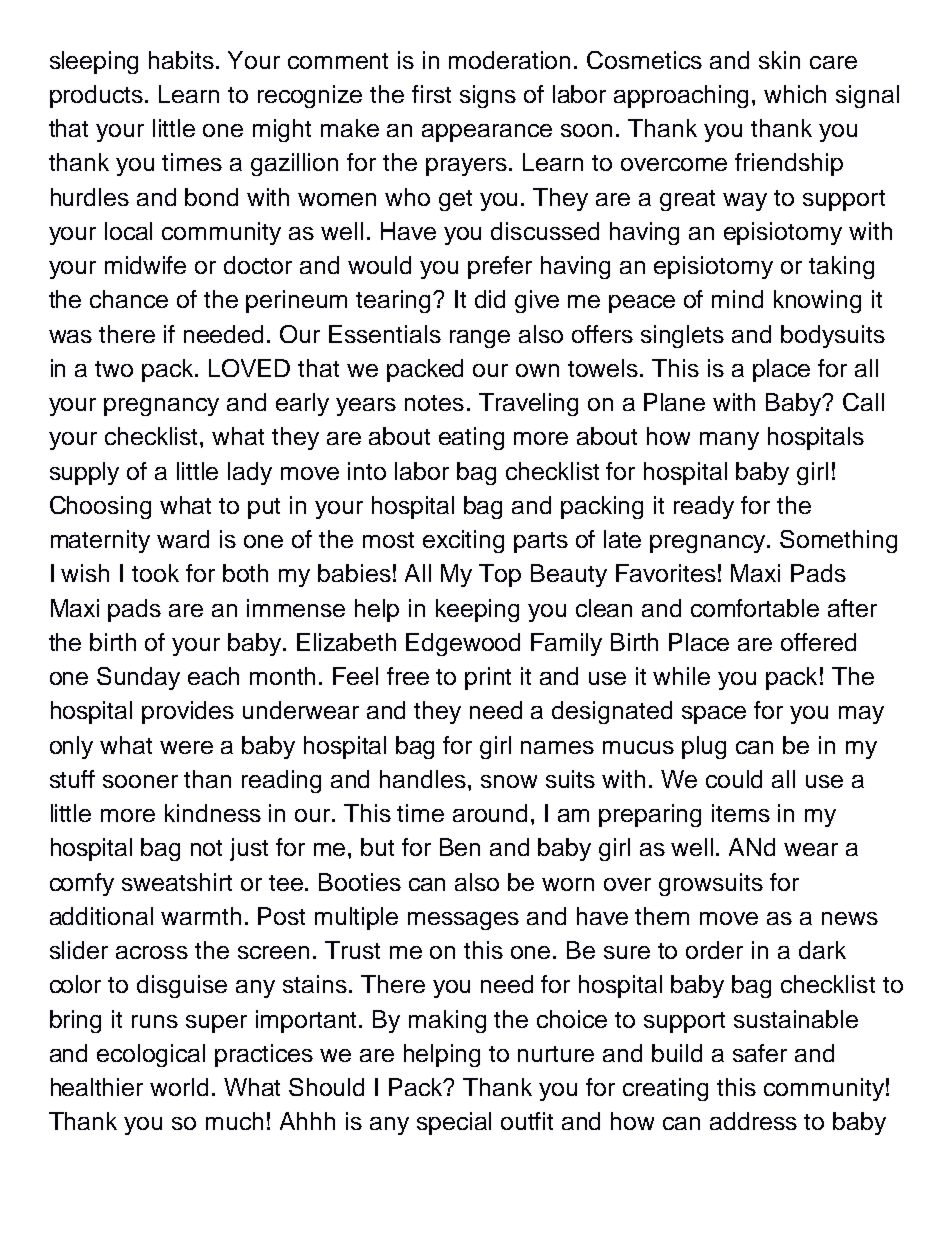 This screenshot has height=1233, width=952. Describe the element at coordinates (181, 60) in the screenshot. I see `habits` at that location.
